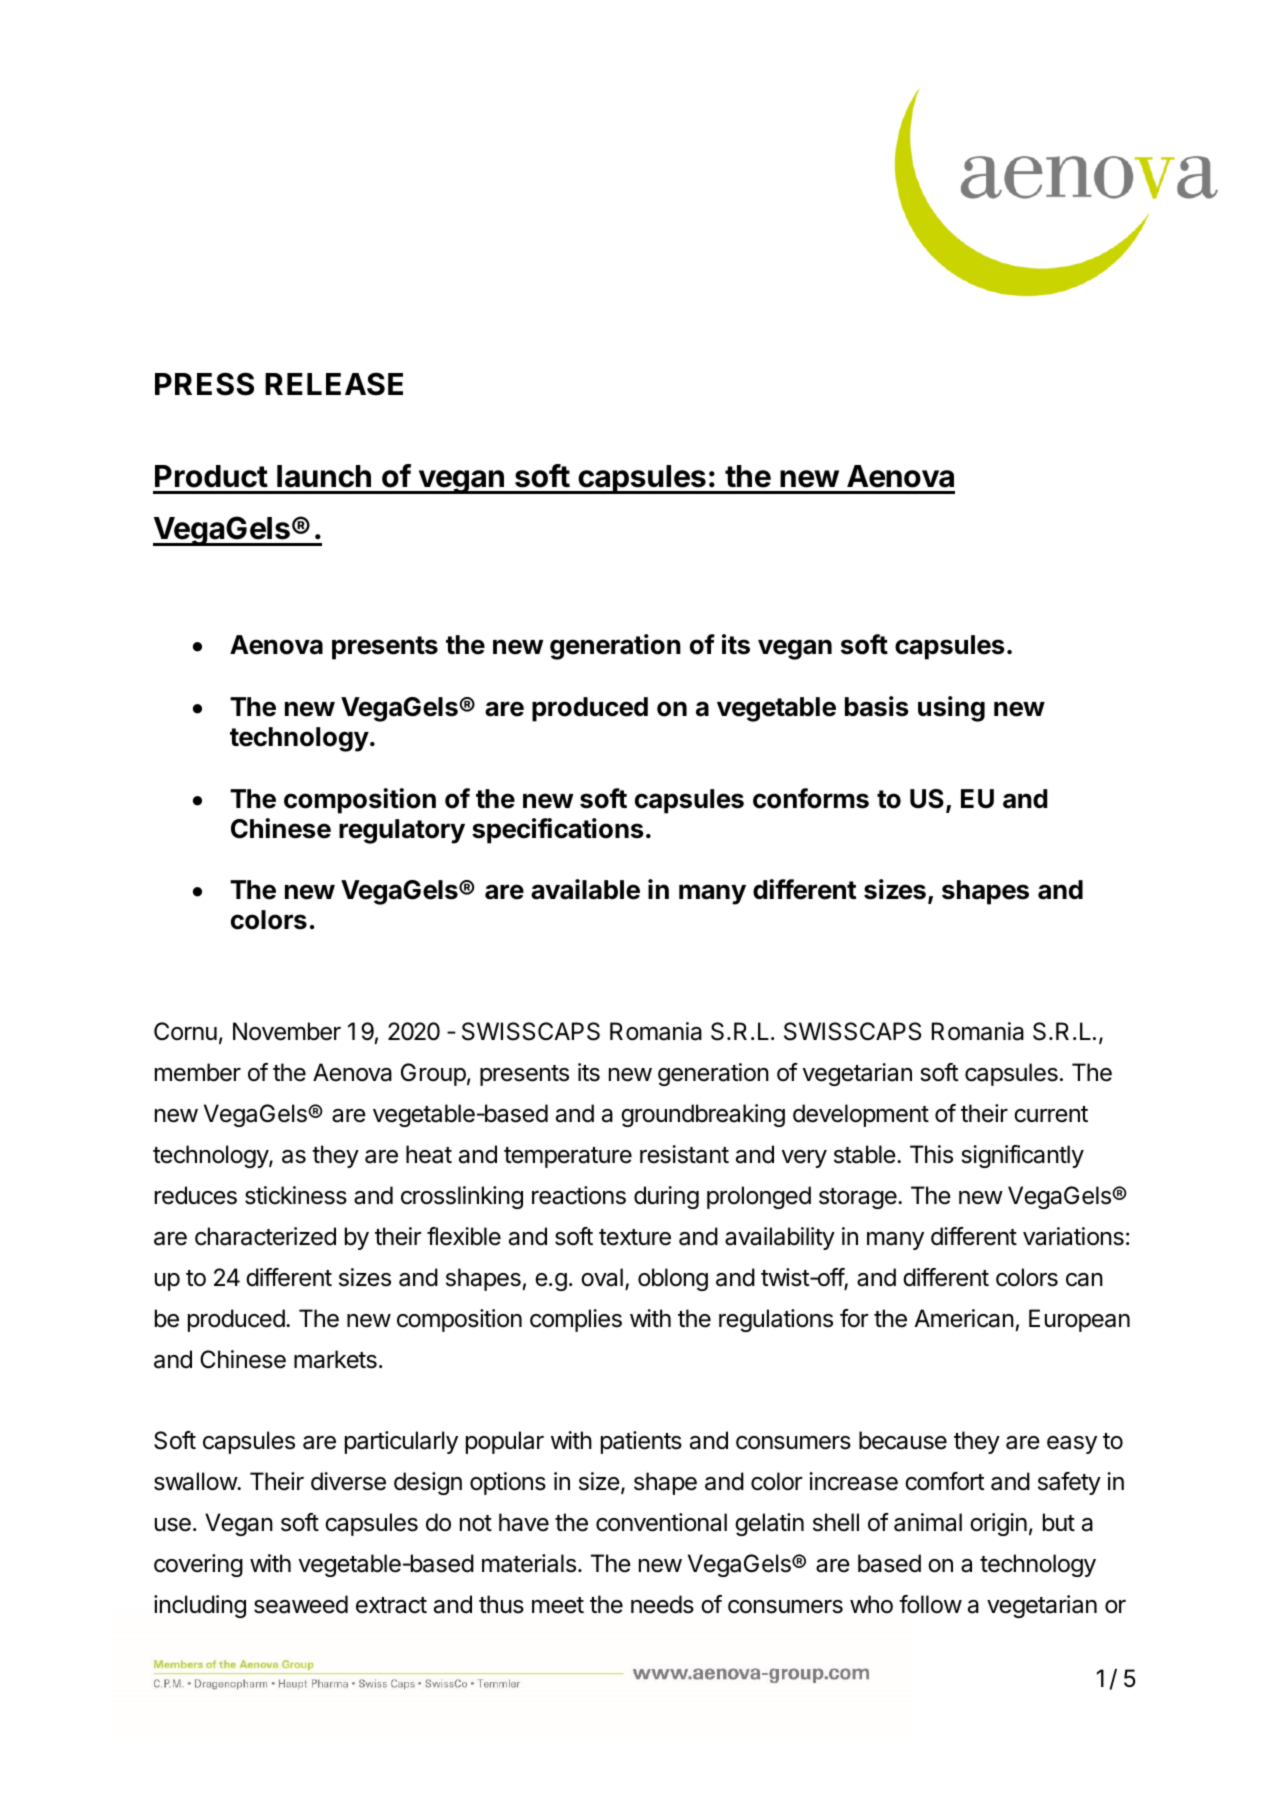  Describe the element at coordinates (602, 1277) in the document. I see `oval` at that location.
